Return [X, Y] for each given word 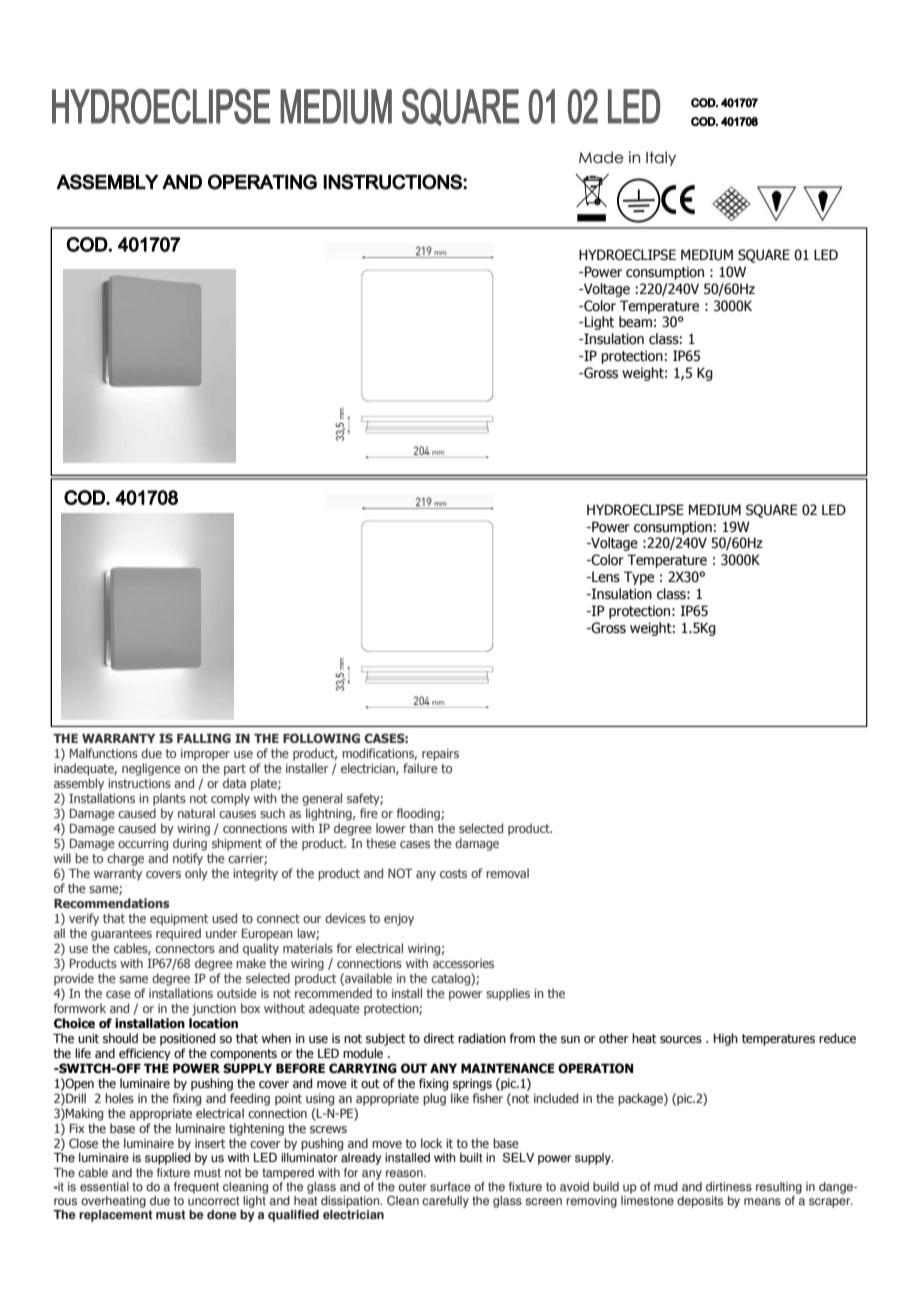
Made [601, 157]
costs [453, 873]
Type [639, 578]
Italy [661, 158]
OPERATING [262, 182]
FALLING [204, 738]
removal [507, 873]
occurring [143, 845]
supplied [168, 1159]
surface [450, 1187]
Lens [605, 577]
